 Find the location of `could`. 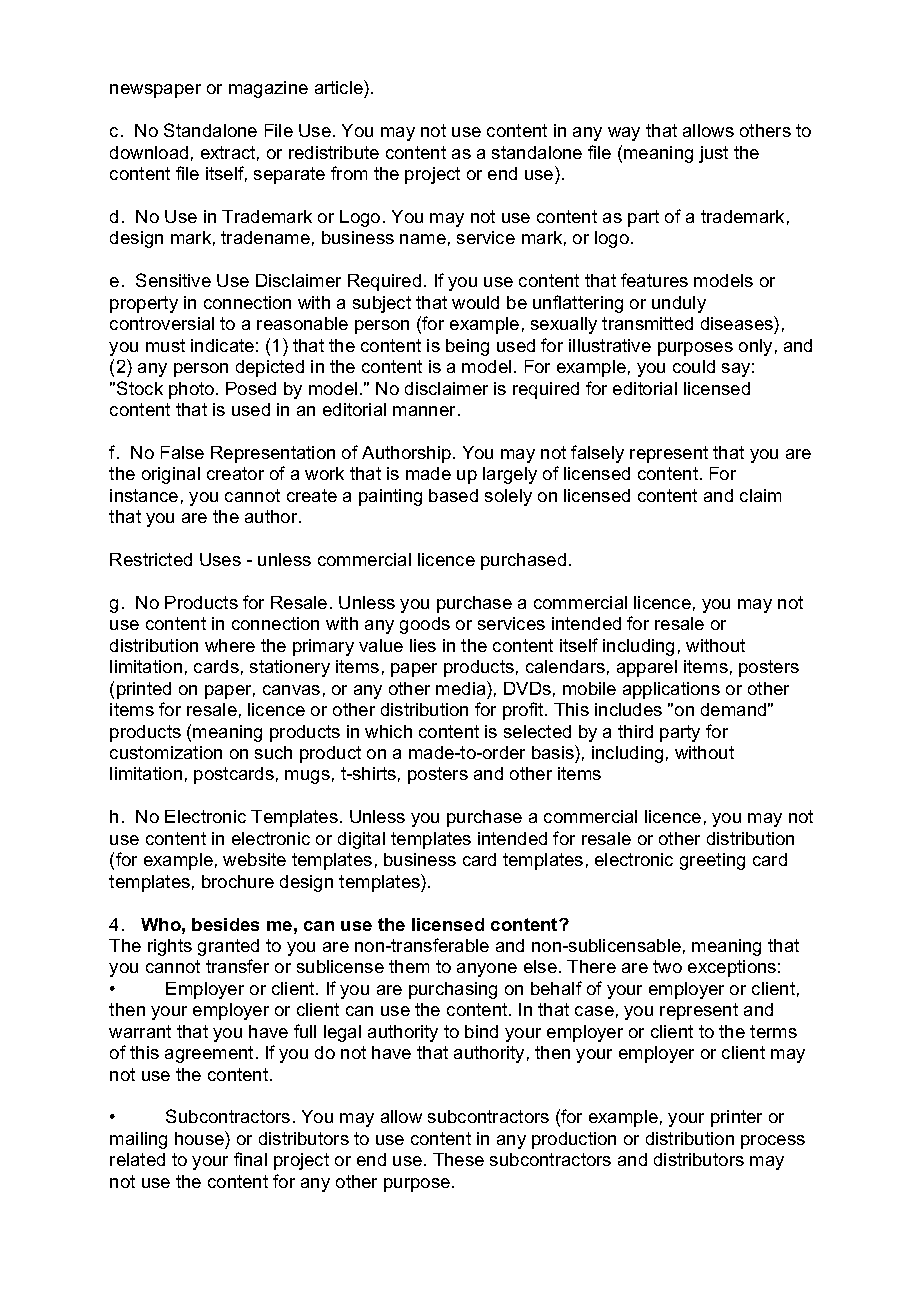

could is located at coordinates (694, 366).
